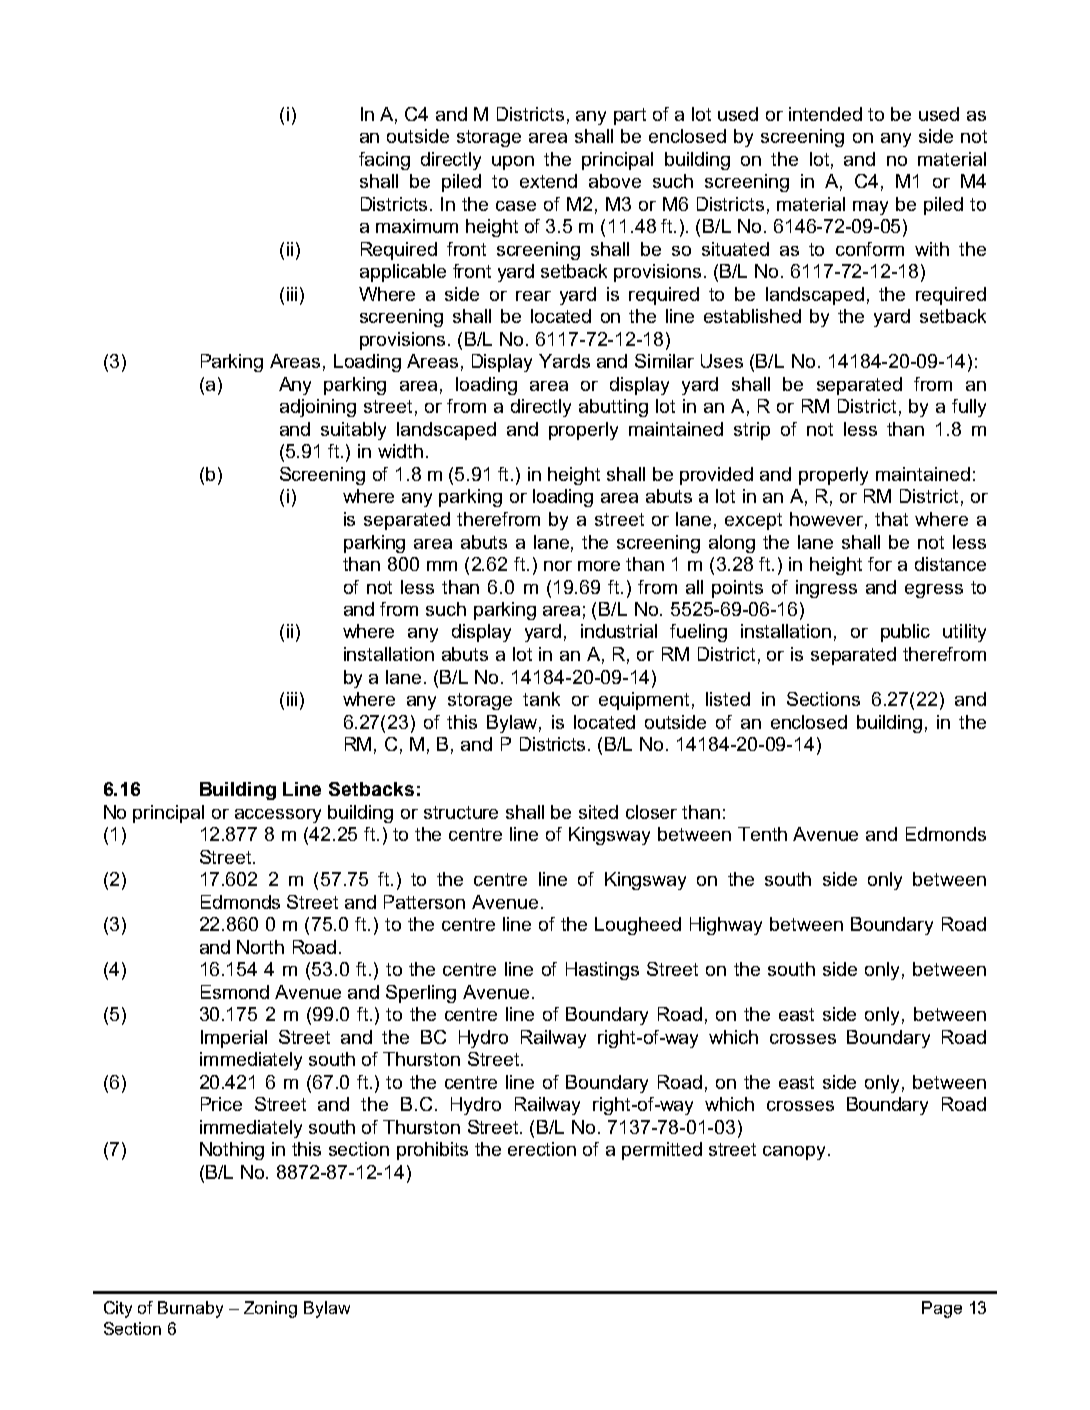 The height and width of the screenshot is (1410, 1090). Describe the element at coordinates (190, 1309) in the screenshot. I see `Burnaby` at that location.
